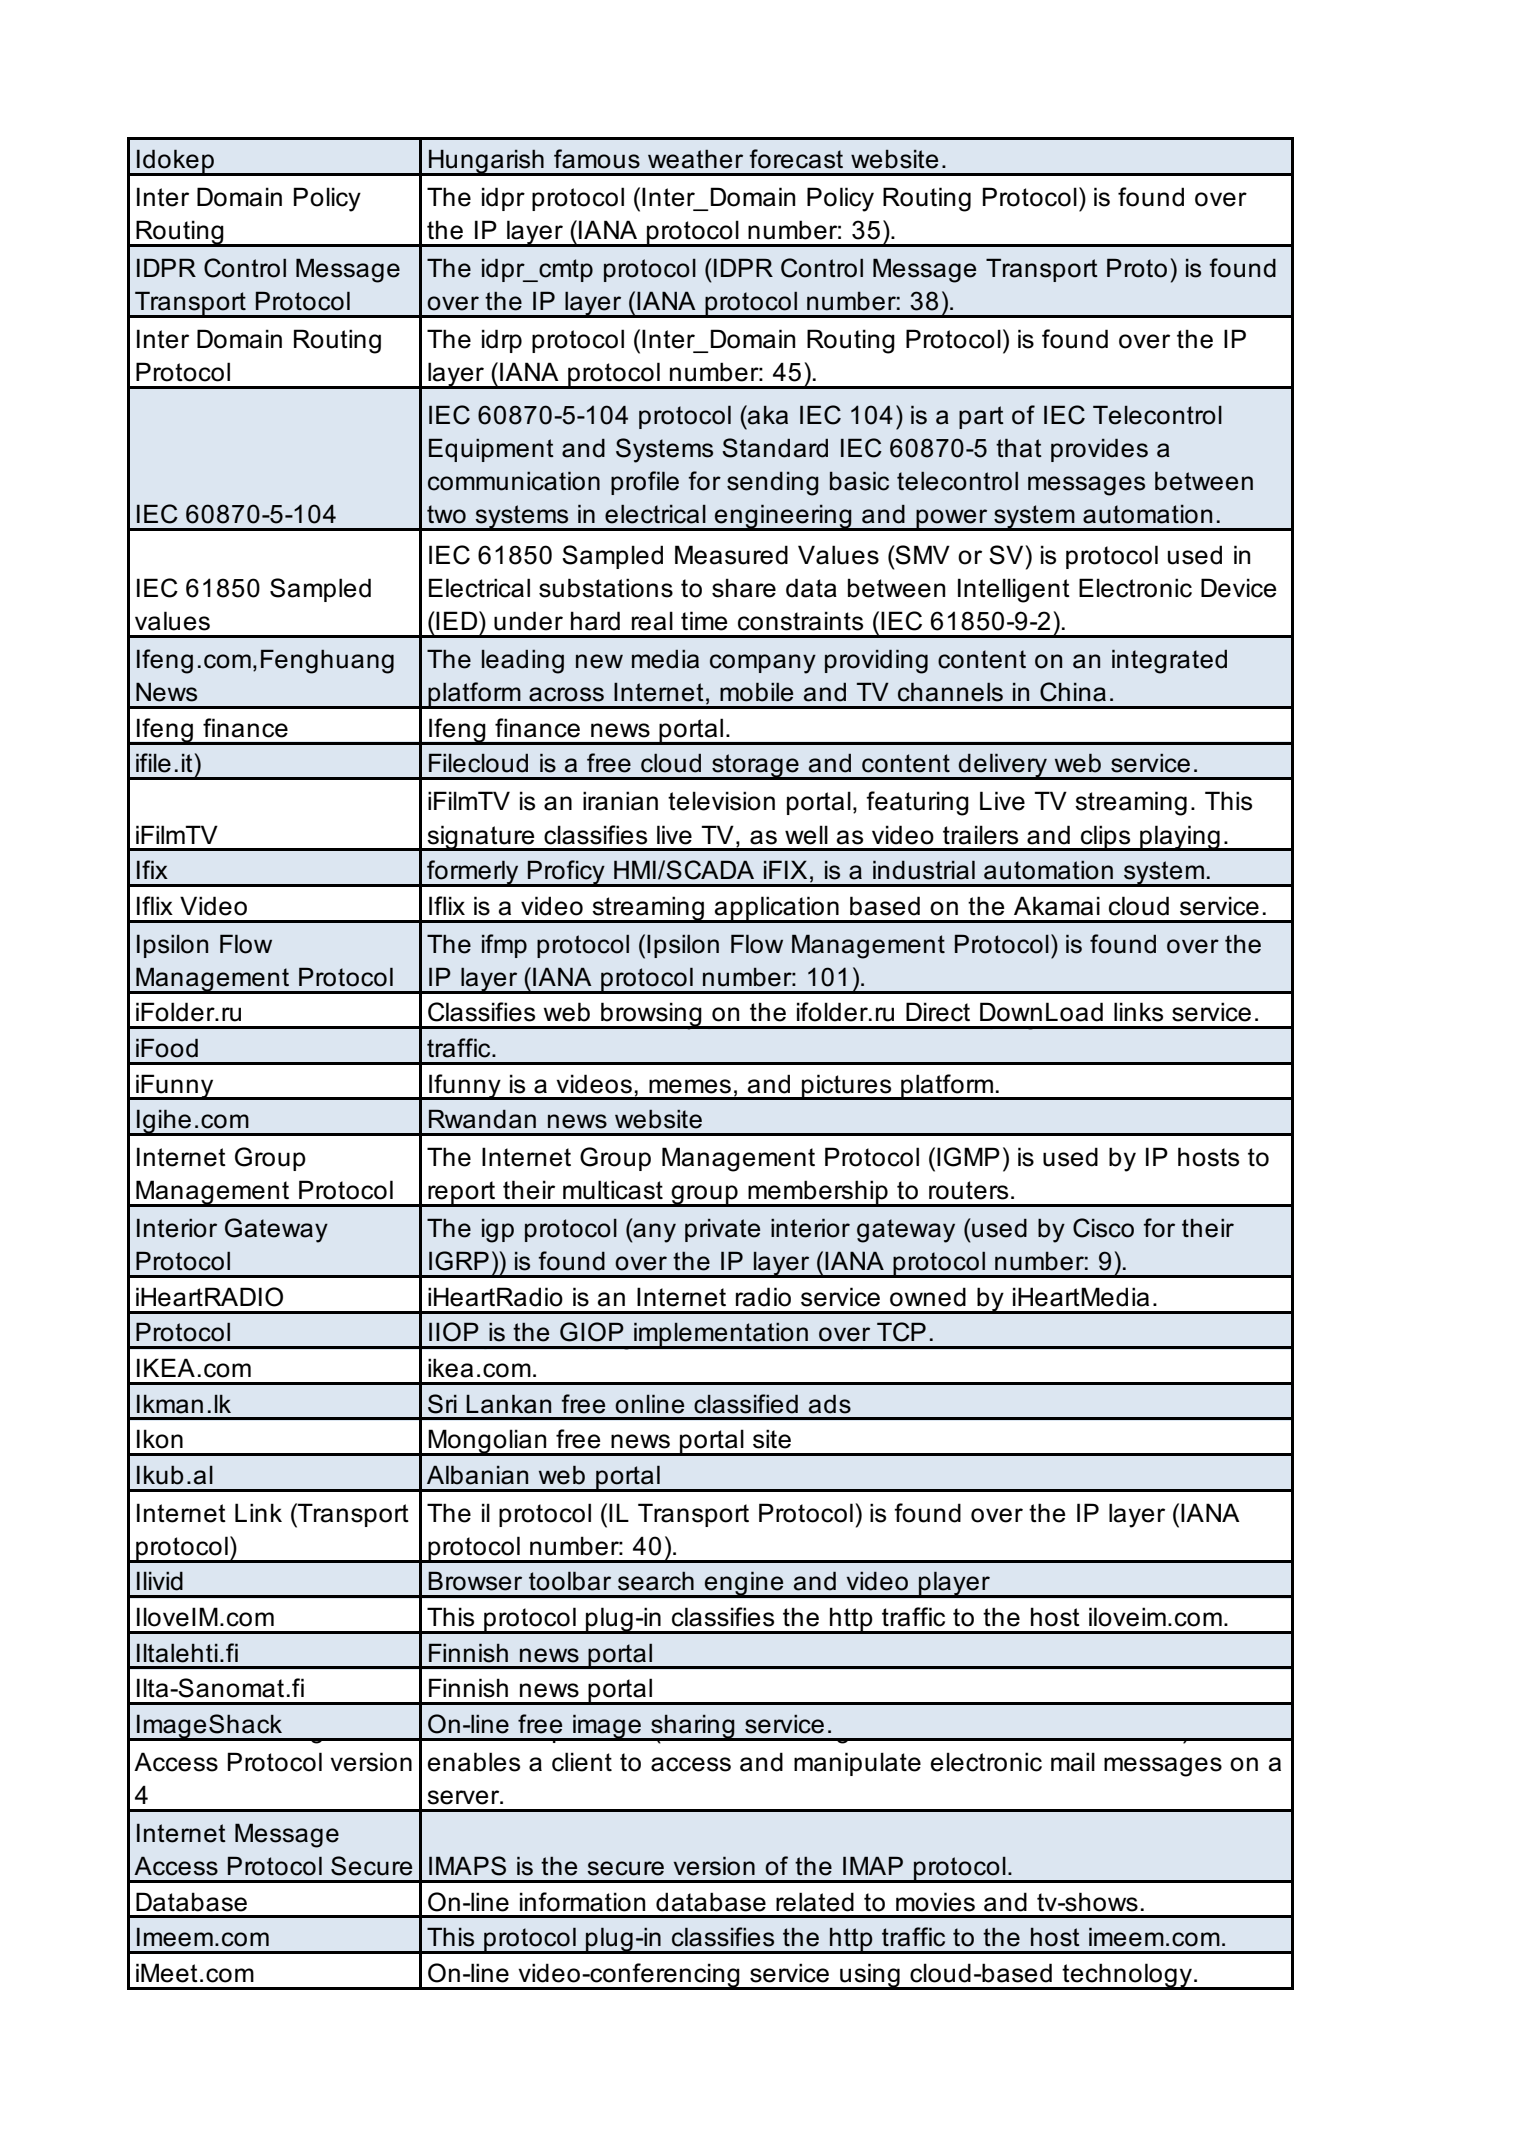  What do you see at coordinates (474, 1762) in the image?
I see `enables` at bounding box center [474, 1762].
